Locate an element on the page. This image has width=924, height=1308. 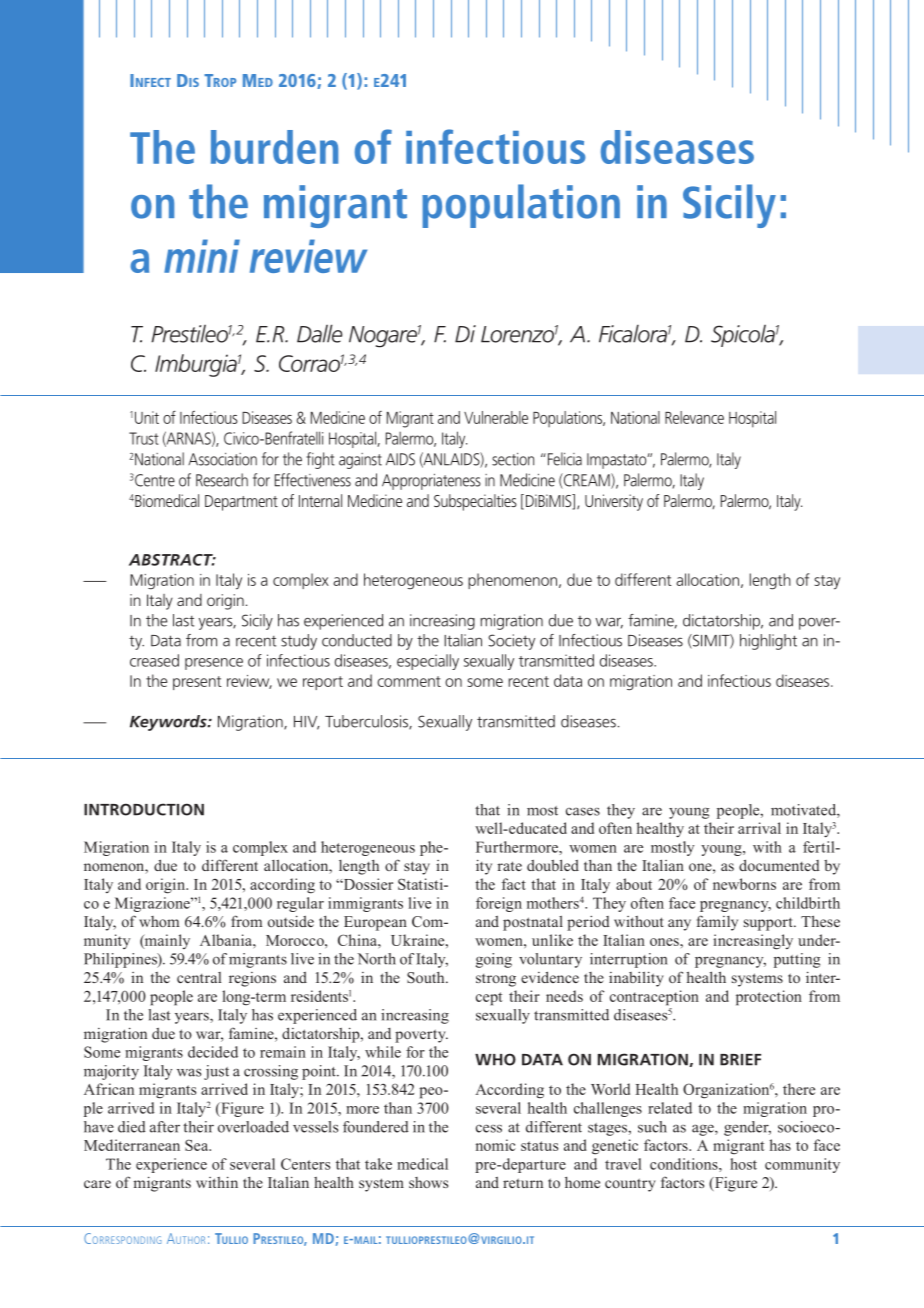
especially is located at coordinates (428, 662).
